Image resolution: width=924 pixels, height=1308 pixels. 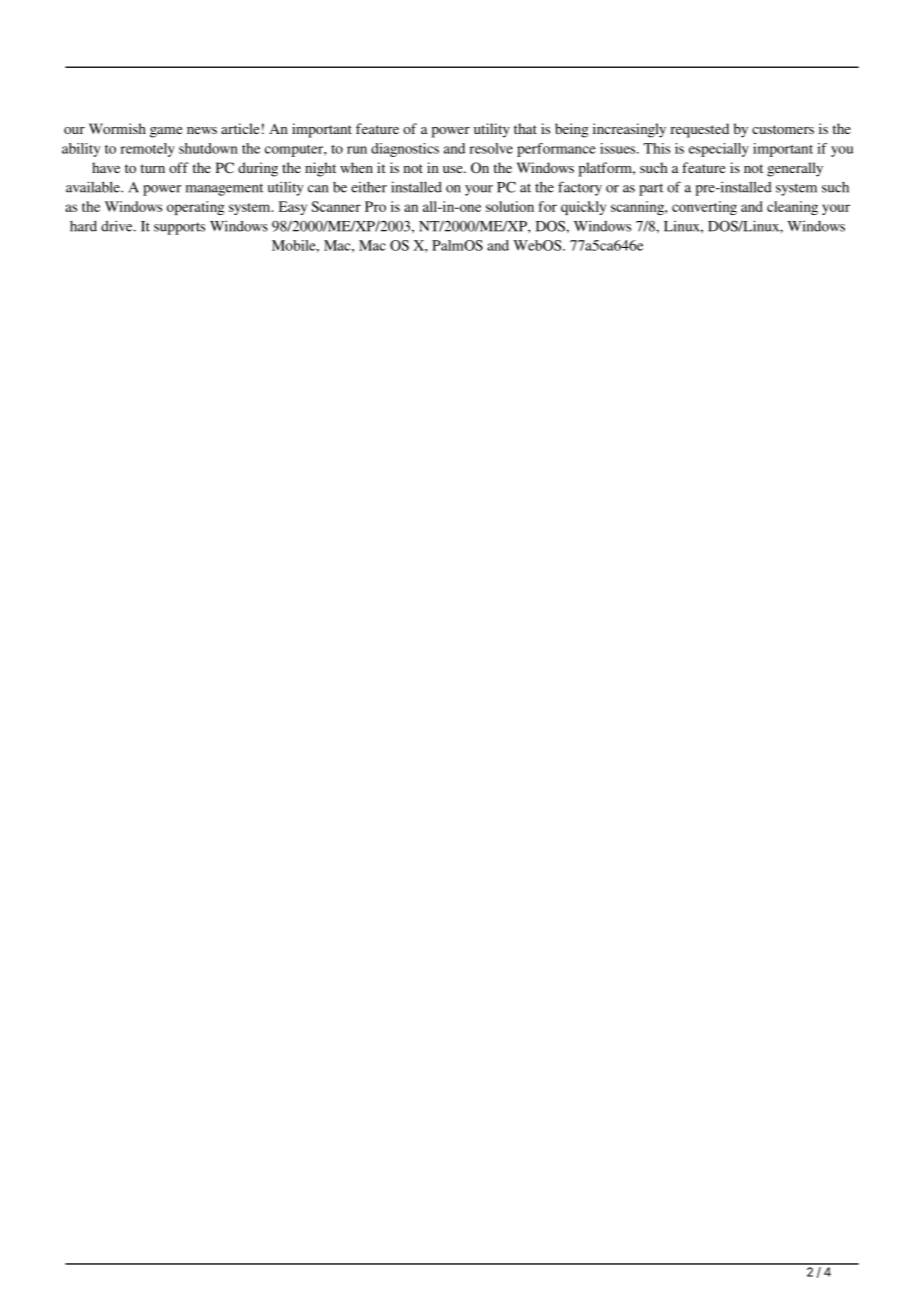 What do you see at coordinates (369, 187) in the page?
I see `either` at bounding box center [369, 187].
